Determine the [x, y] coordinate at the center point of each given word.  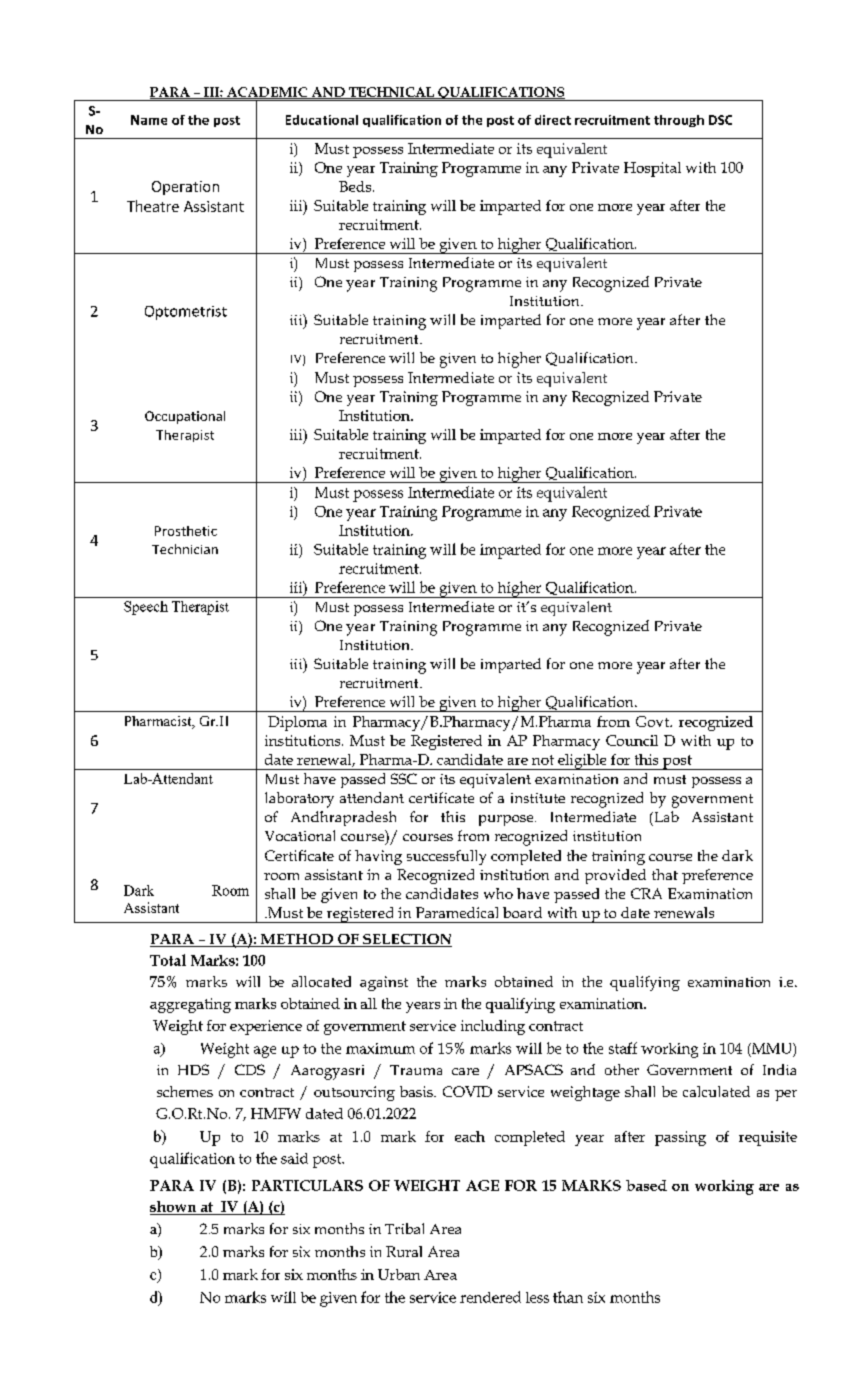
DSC [720, 120]
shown [173, 1206]
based [646, 1185]
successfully [446, 857]
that [665, 874]
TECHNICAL [391, 93]
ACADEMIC [267, 93]
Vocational [300, 835]
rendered [490, 1297]
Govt [654, 721]
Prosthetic [186, 531]
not [543, 760]
